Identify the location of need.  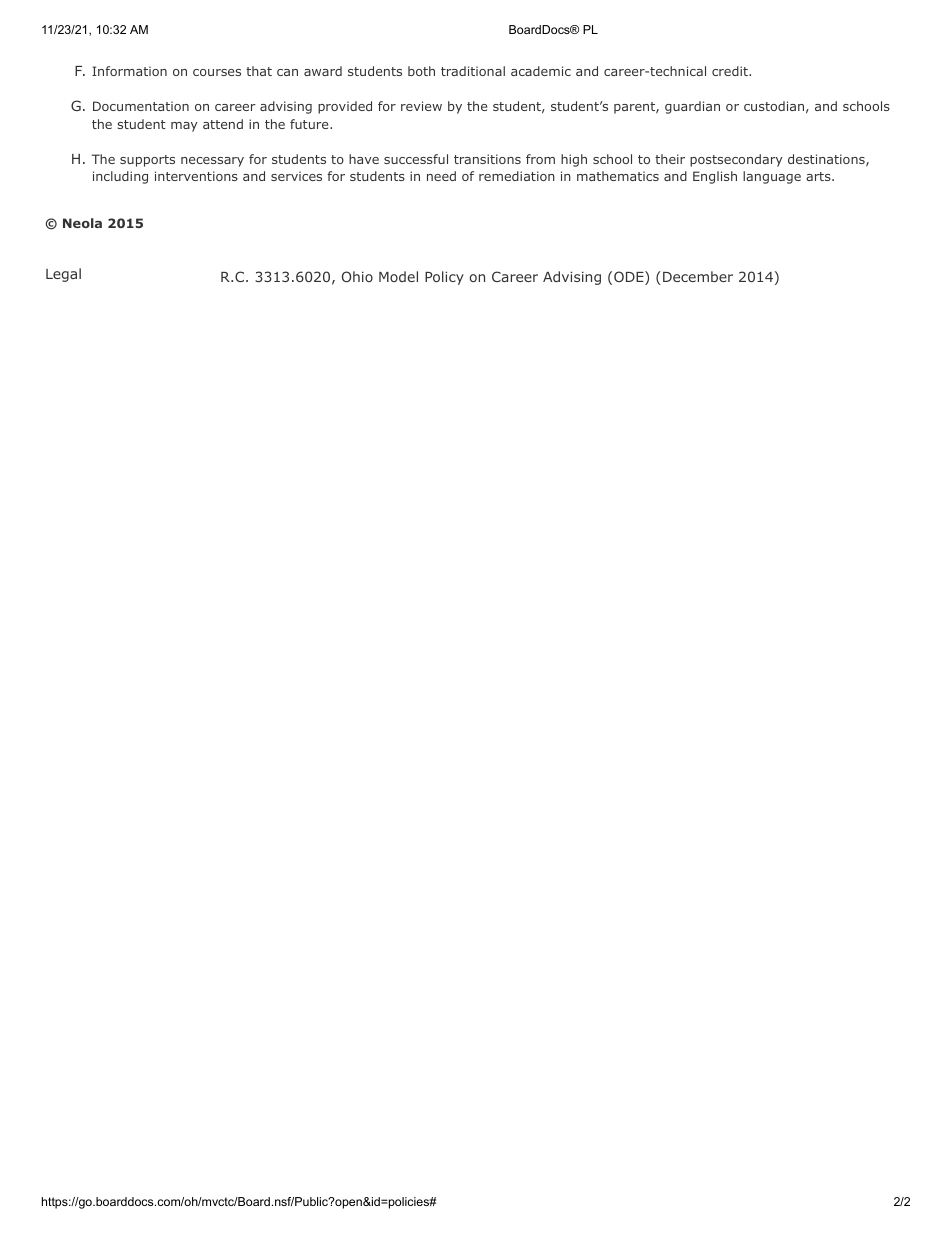
(441, 176).
